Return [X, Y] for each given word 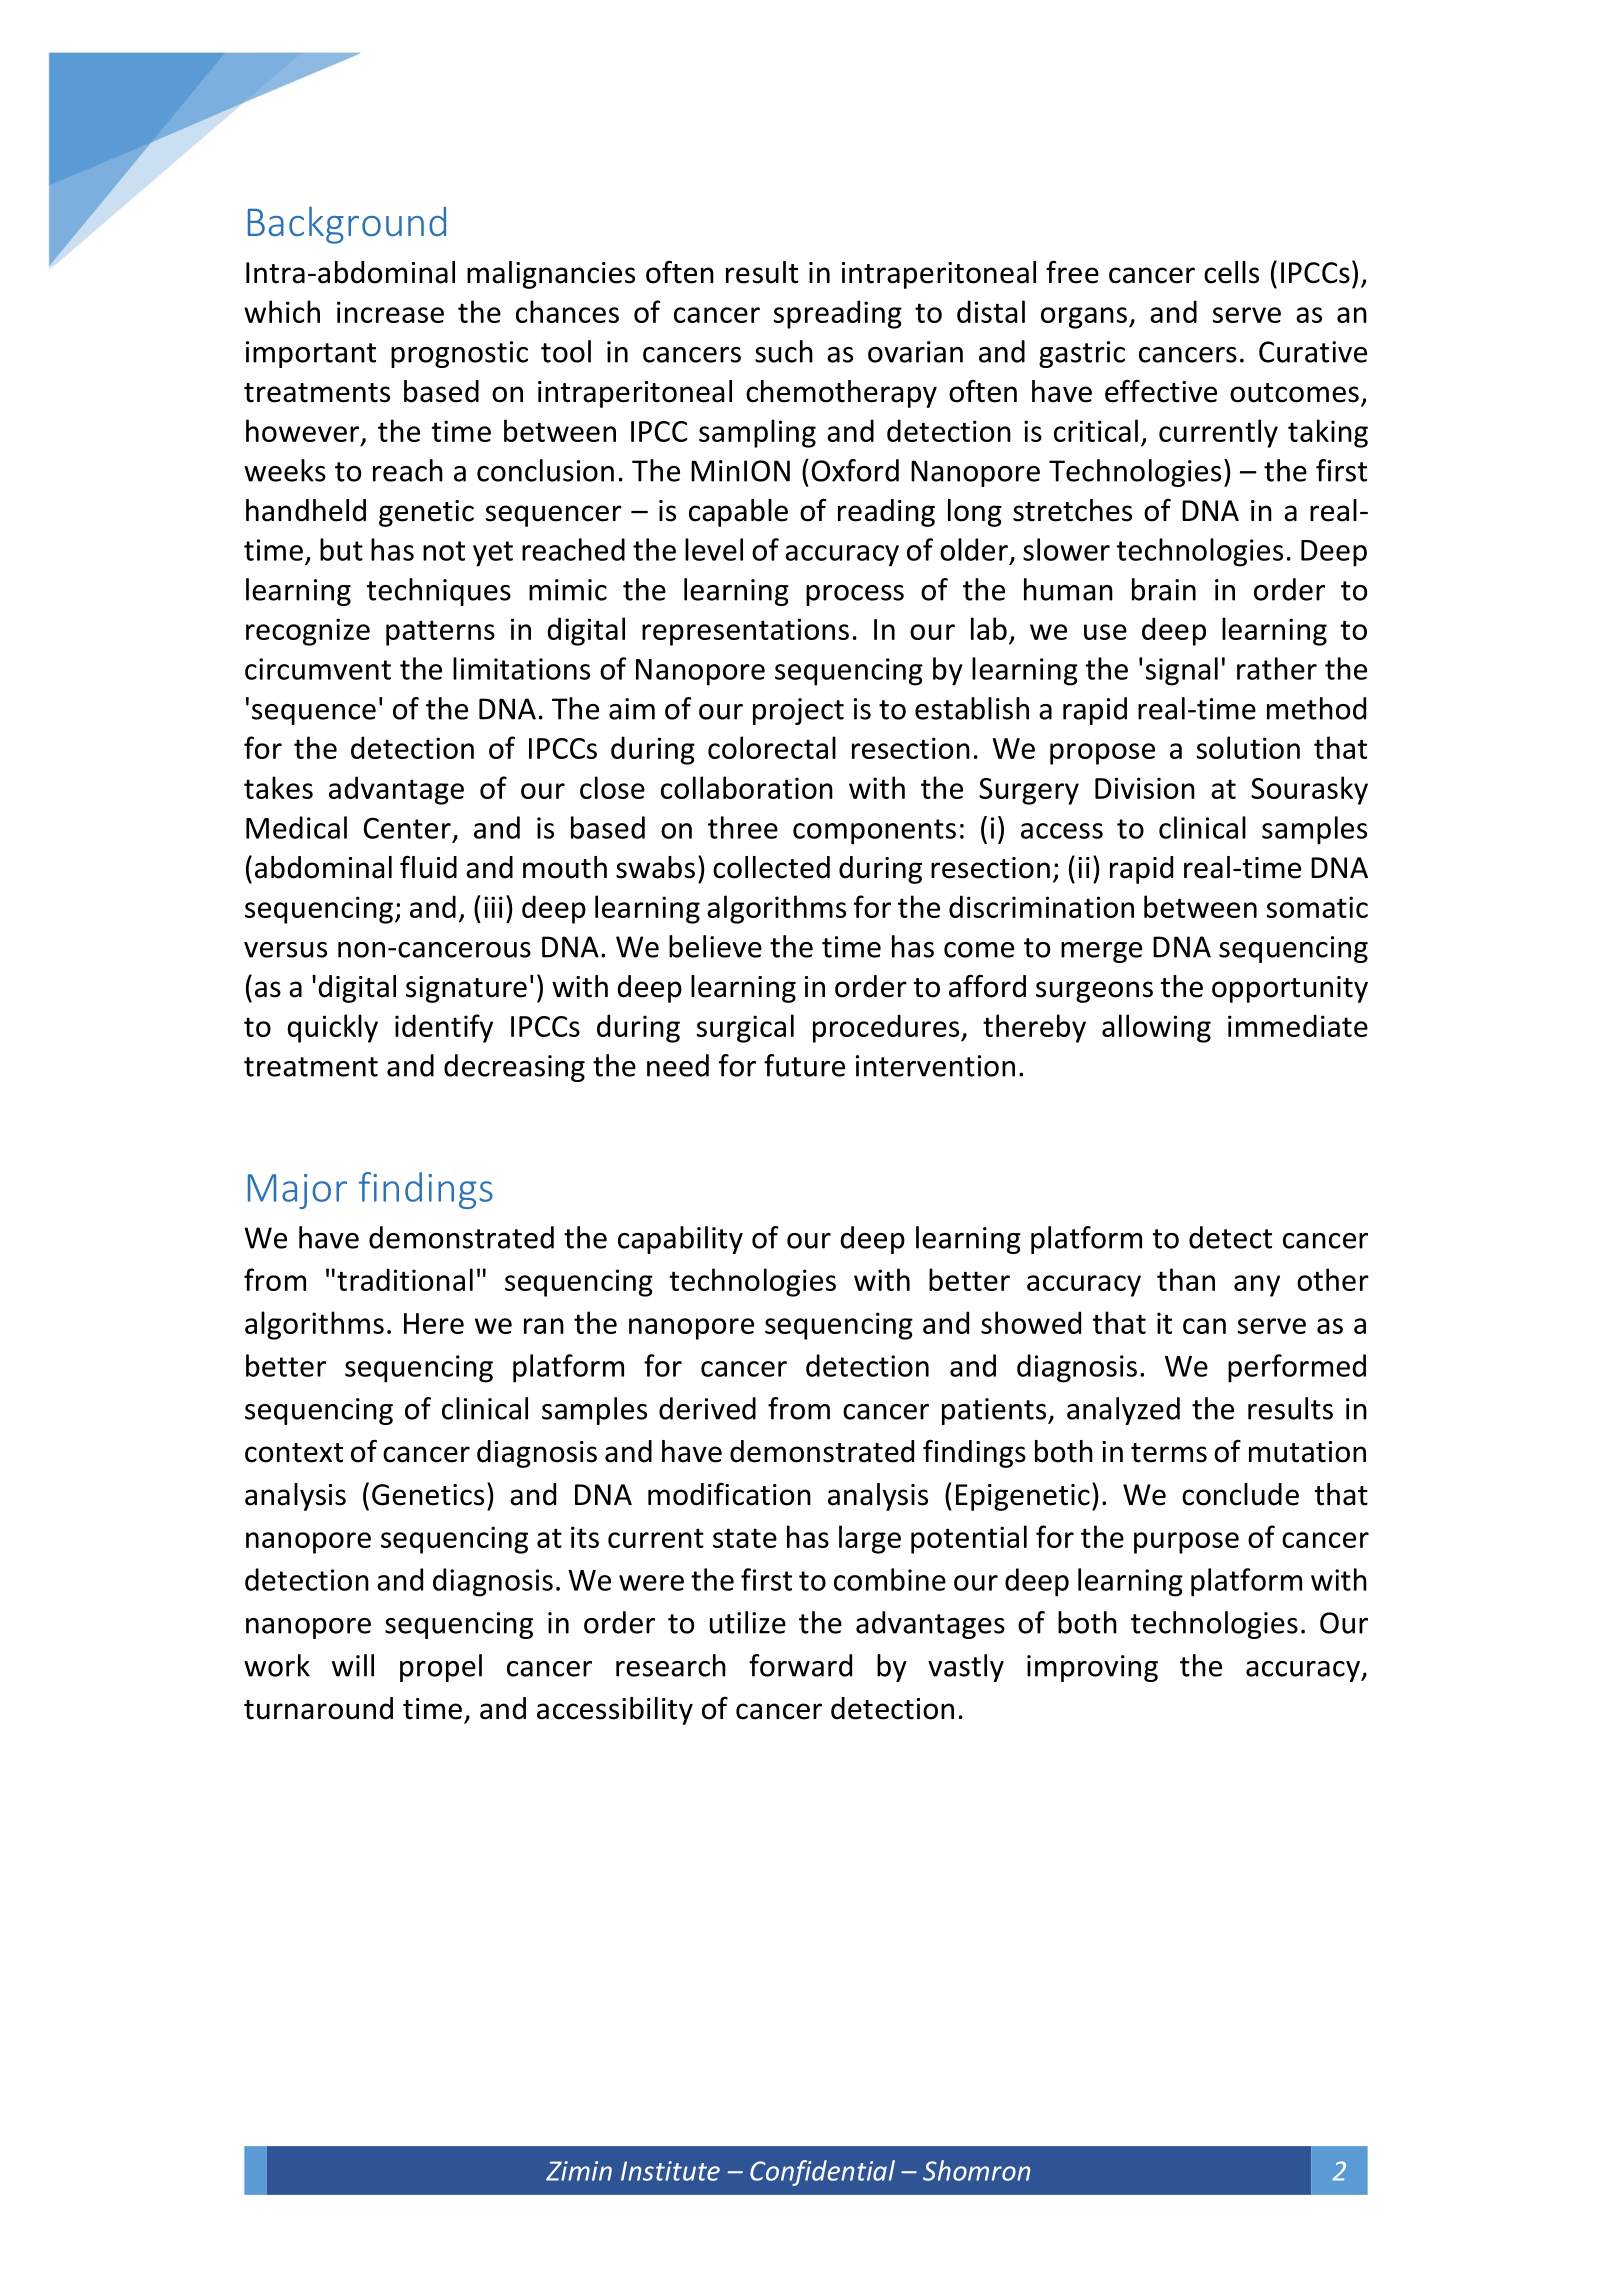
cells [1231, 272]
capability [680, 1240]
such [784, 351]
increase [390, 312]
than [1186, 1279]
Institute [670, 2171]
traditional [405, 1279]
